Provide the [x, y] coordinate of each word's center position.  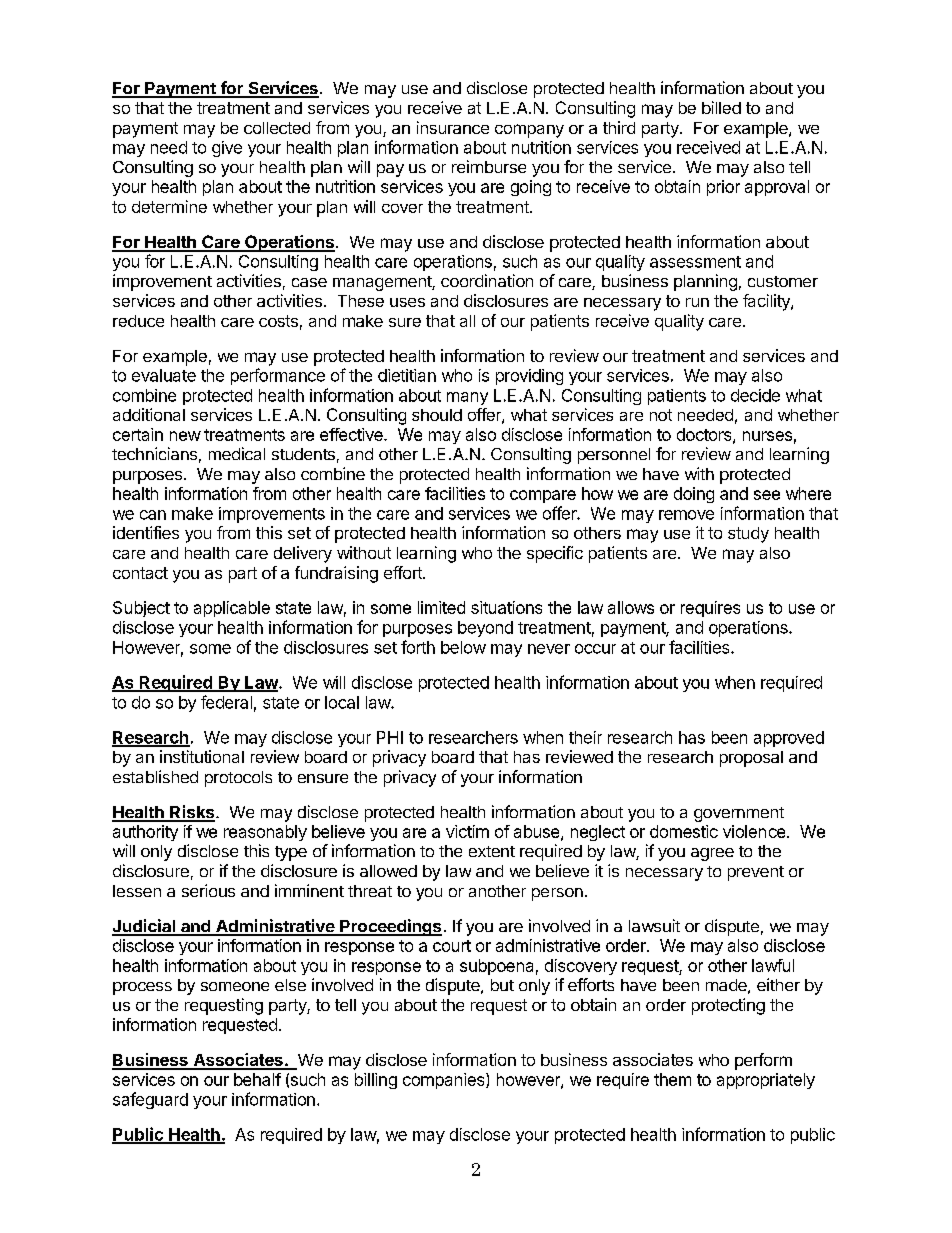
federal [226, 702]
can [153, 515]
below [463, 647]
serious [208, 890]
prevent [756, 873]
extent [492, 851]
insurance [453, 127]
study [748, 535]
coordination [487, 280]
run [697, 302]
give [227, 149]
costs [278, 321]
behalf [257, 1079]
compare [543, 496]
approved [789, 739]
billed [721, 107]
